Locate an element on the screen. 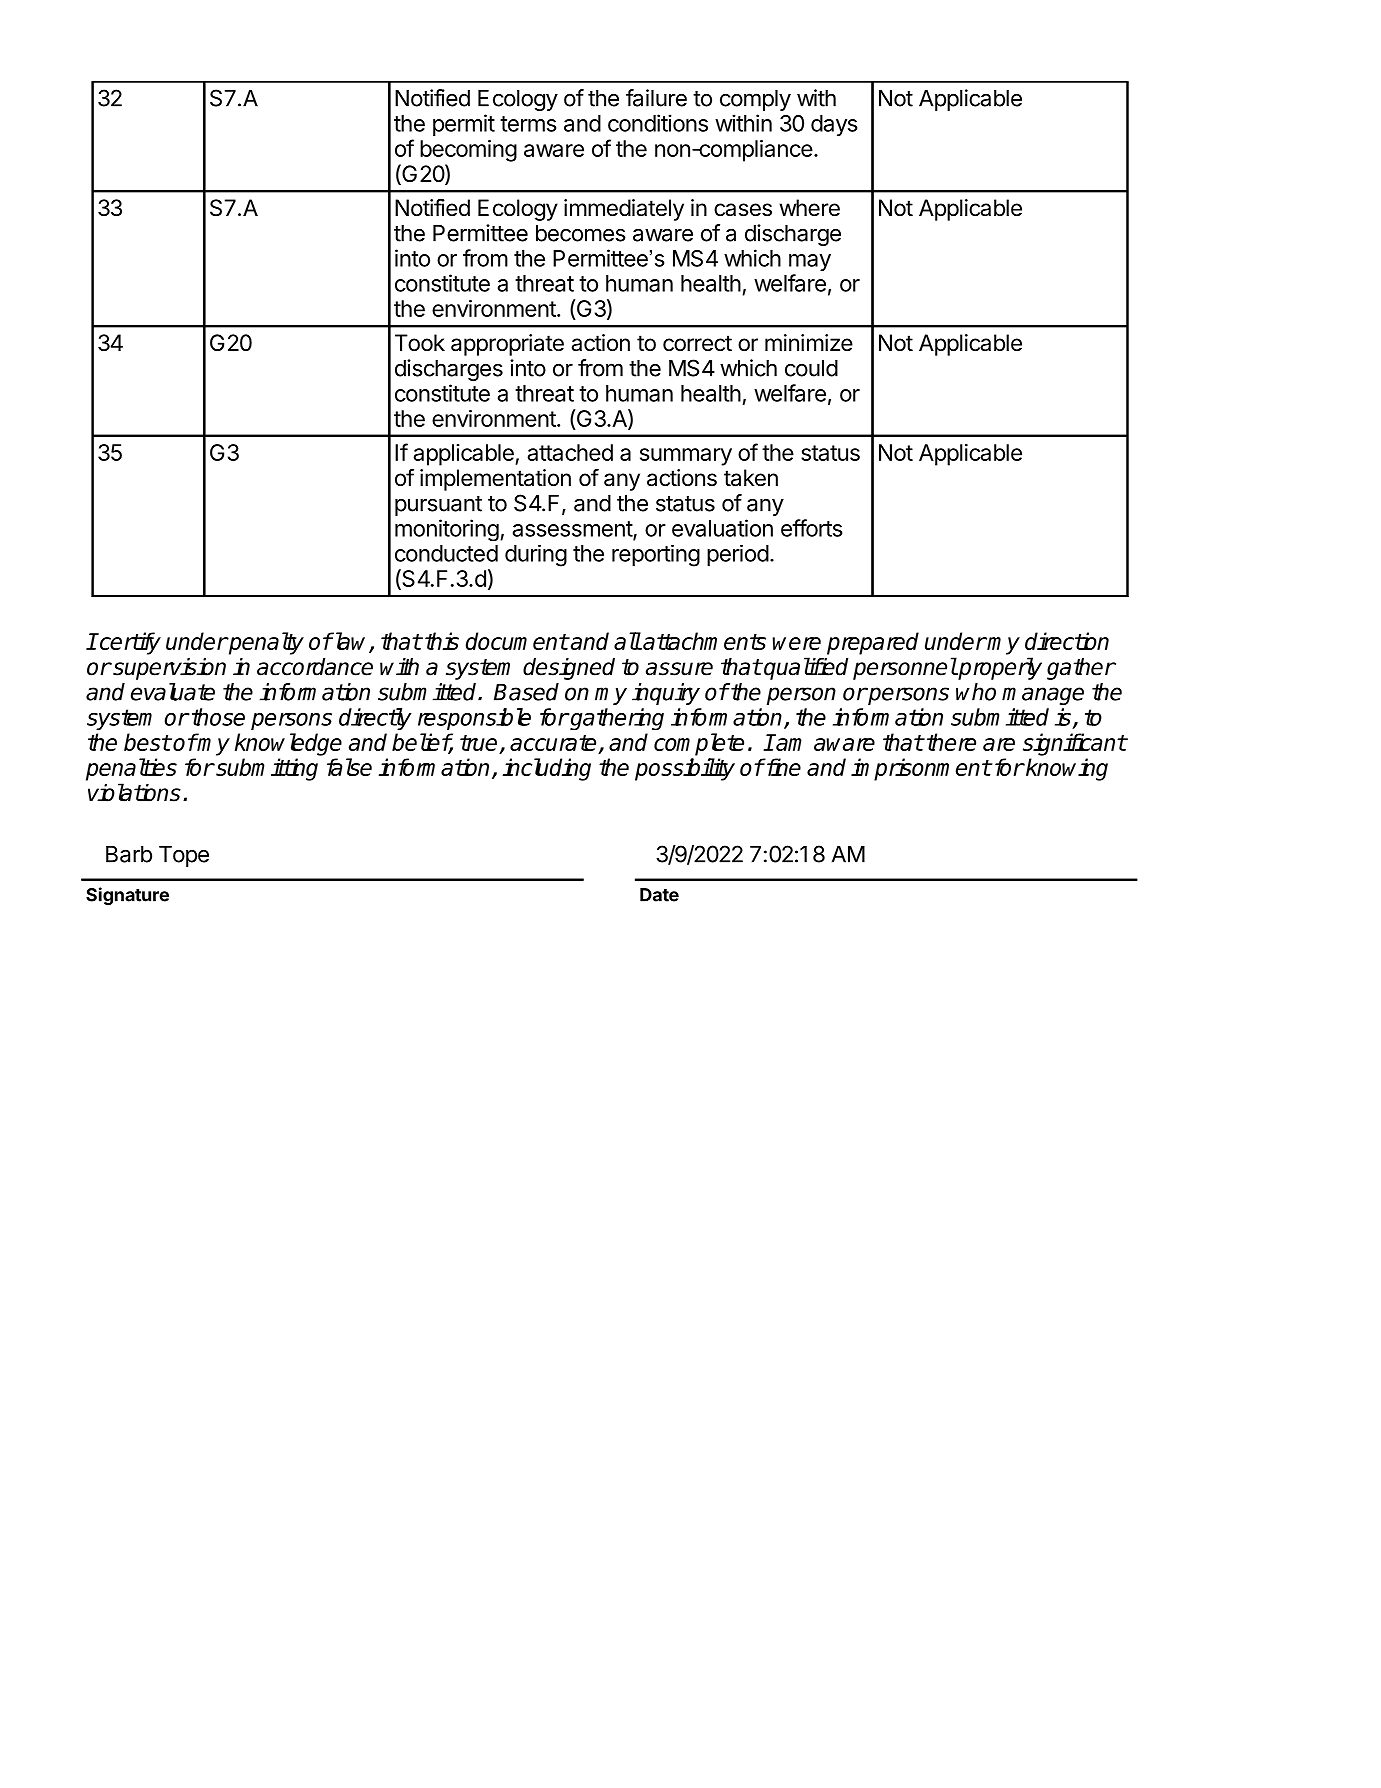 This screenshot has height=1788, width=1381. becoming is located at coordinates (468, 151).
